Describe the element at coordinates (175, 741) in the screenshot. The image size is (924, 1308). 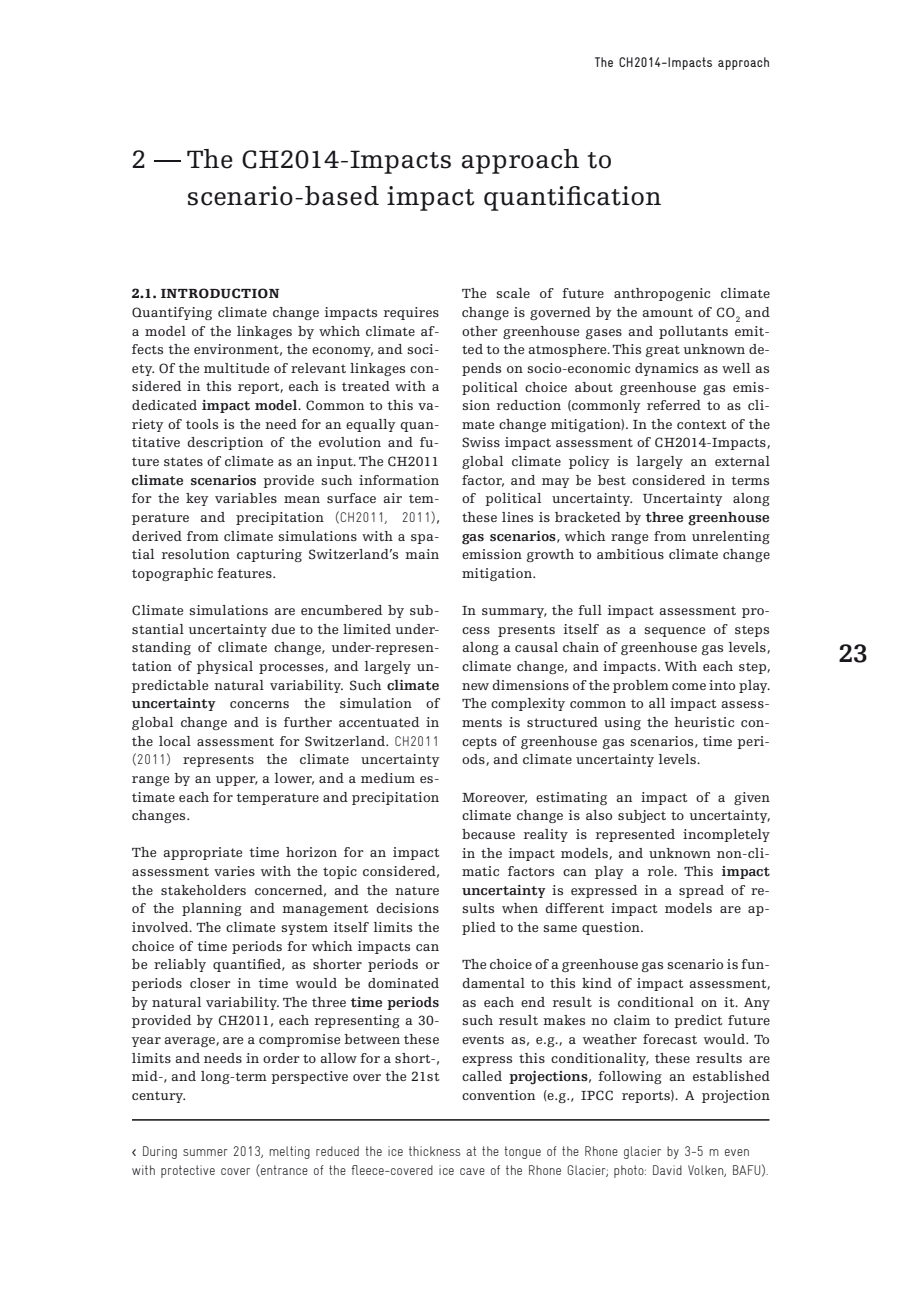
I see `local` at that location.
